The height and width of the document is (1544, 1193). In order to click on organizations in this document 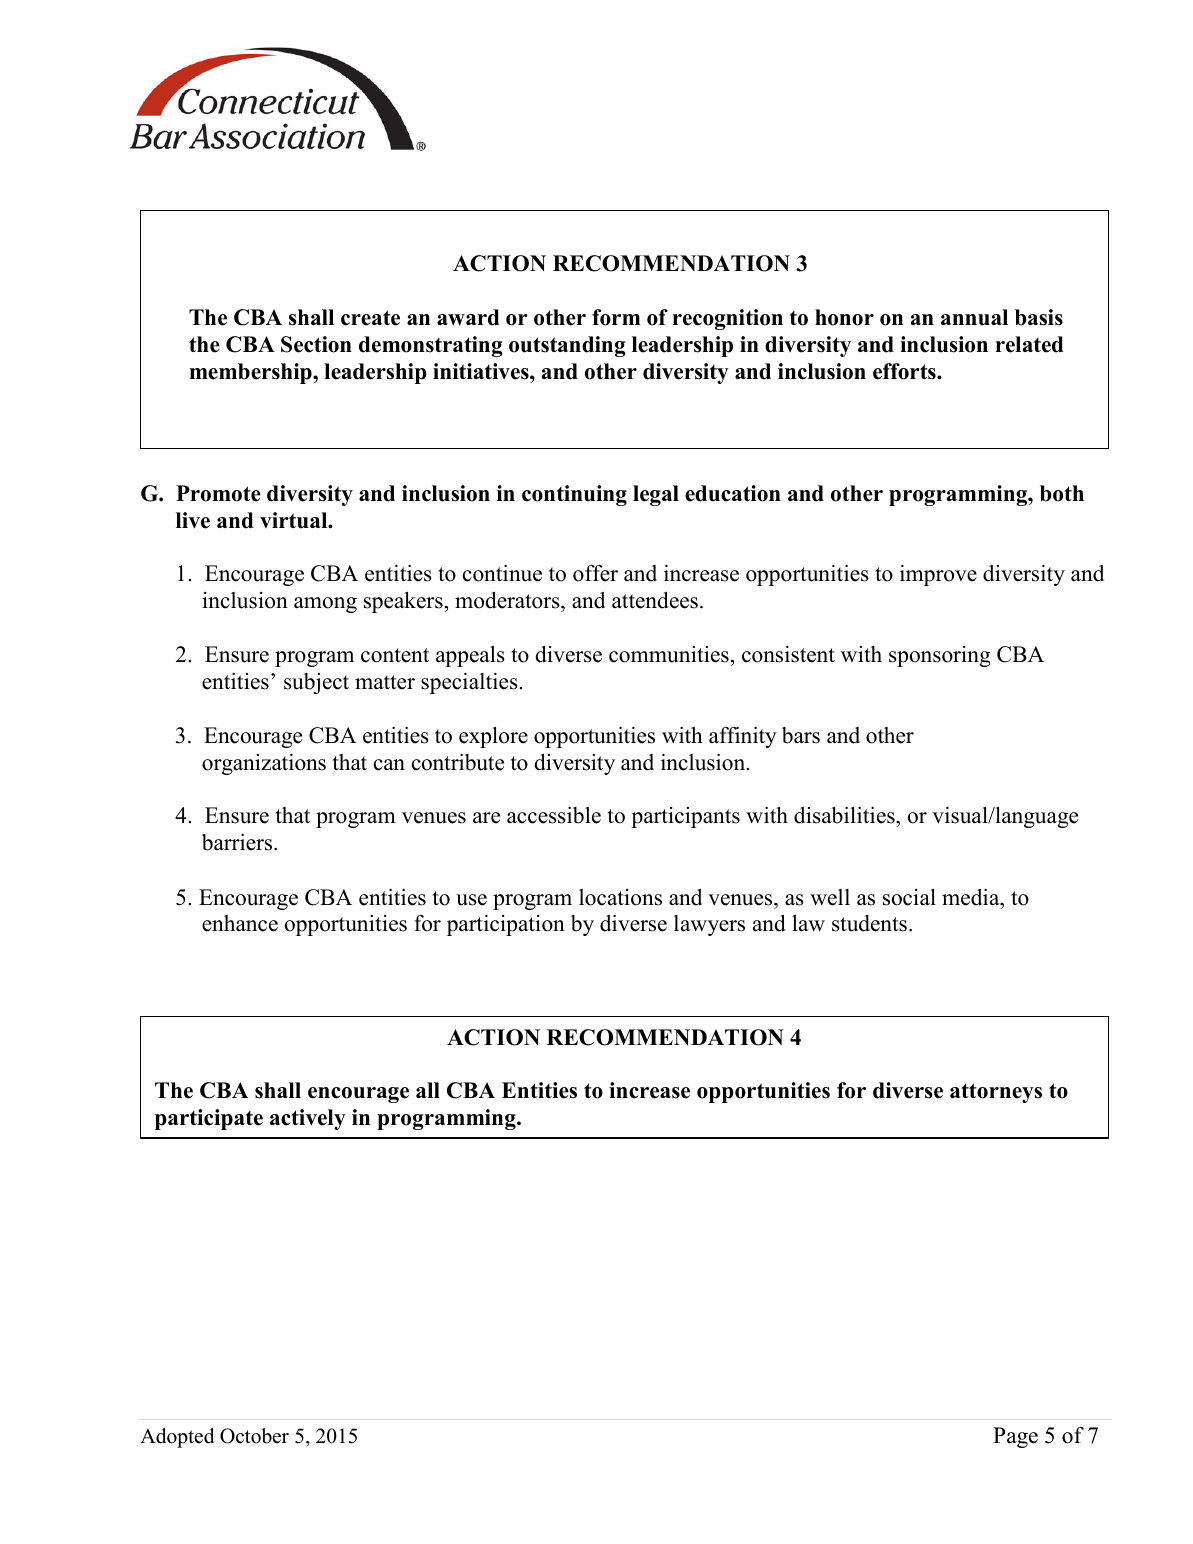, I will do `click(264, 764)`.
